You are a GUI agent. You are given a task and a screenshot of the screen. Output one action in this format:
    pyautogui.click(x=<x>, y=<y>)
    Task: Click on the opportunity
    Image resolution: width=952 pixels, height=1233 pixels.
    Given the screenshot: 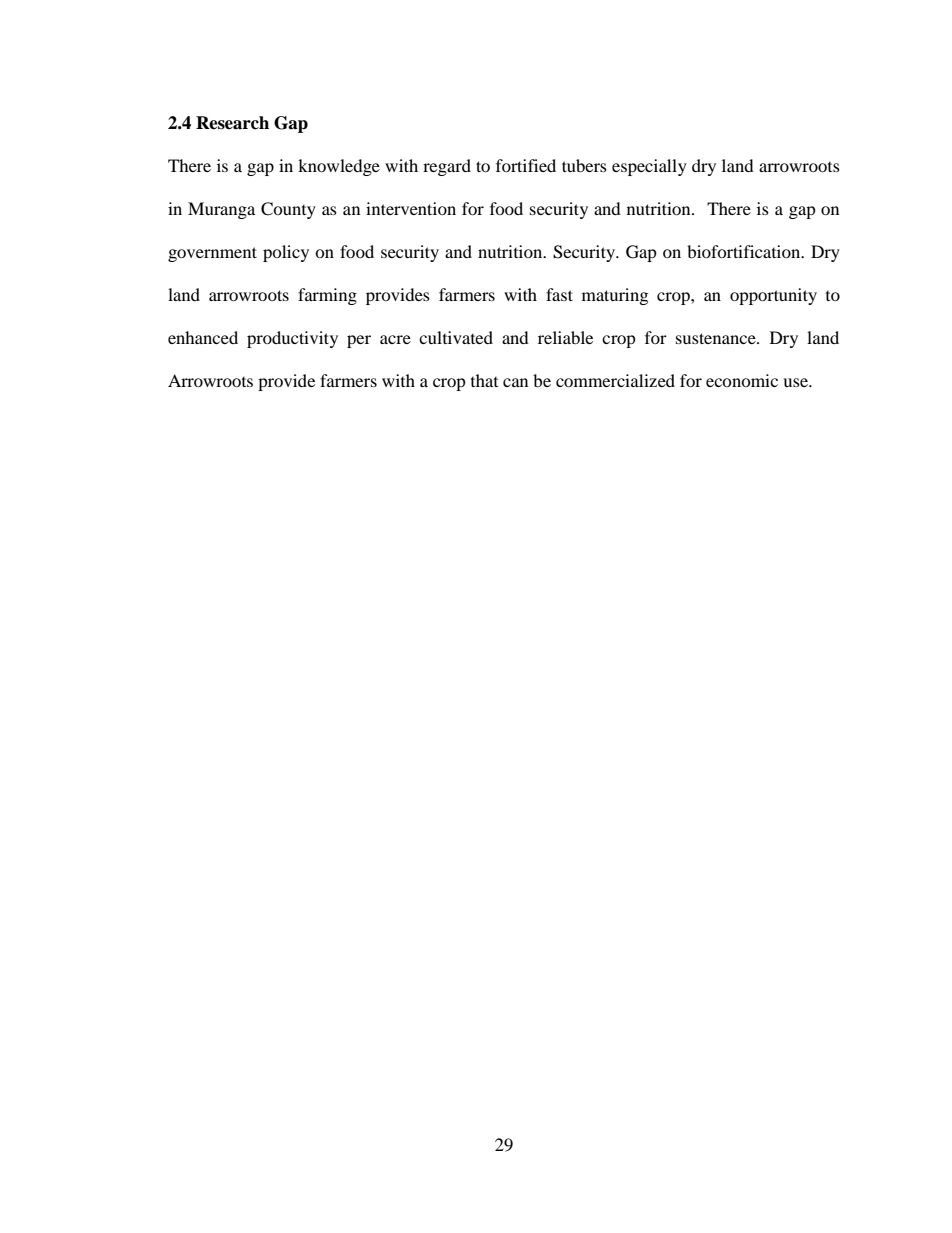 What is the action you would take?
    pyautogui.click(x=773, y=296)
